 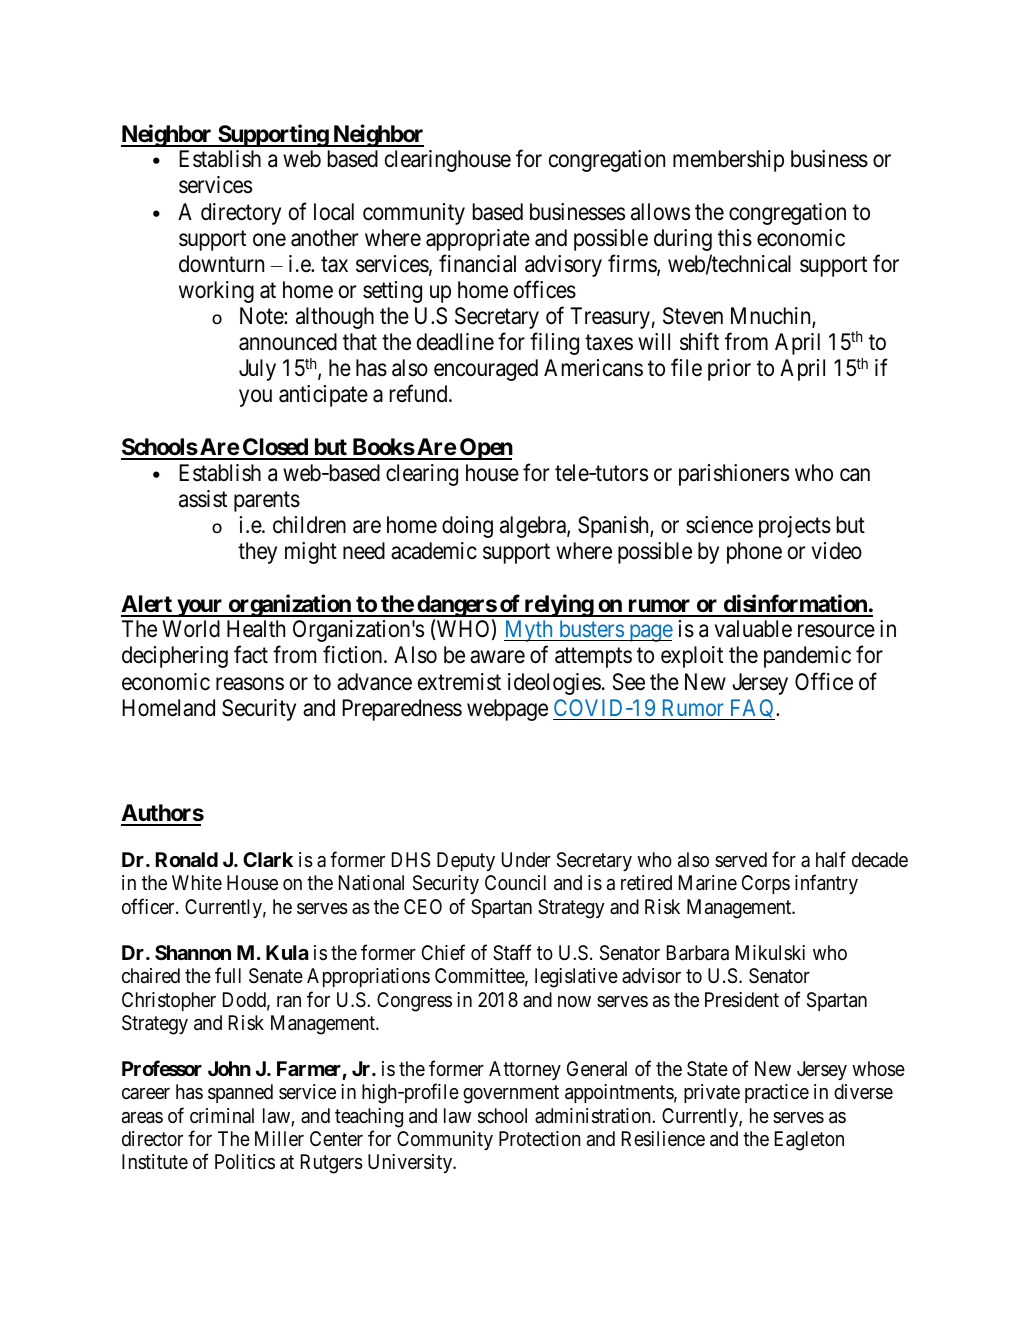 What do you see at coordinates (222, 1115) in the screenshot?
I see `criminal` at bounding box center [222, 1115].
